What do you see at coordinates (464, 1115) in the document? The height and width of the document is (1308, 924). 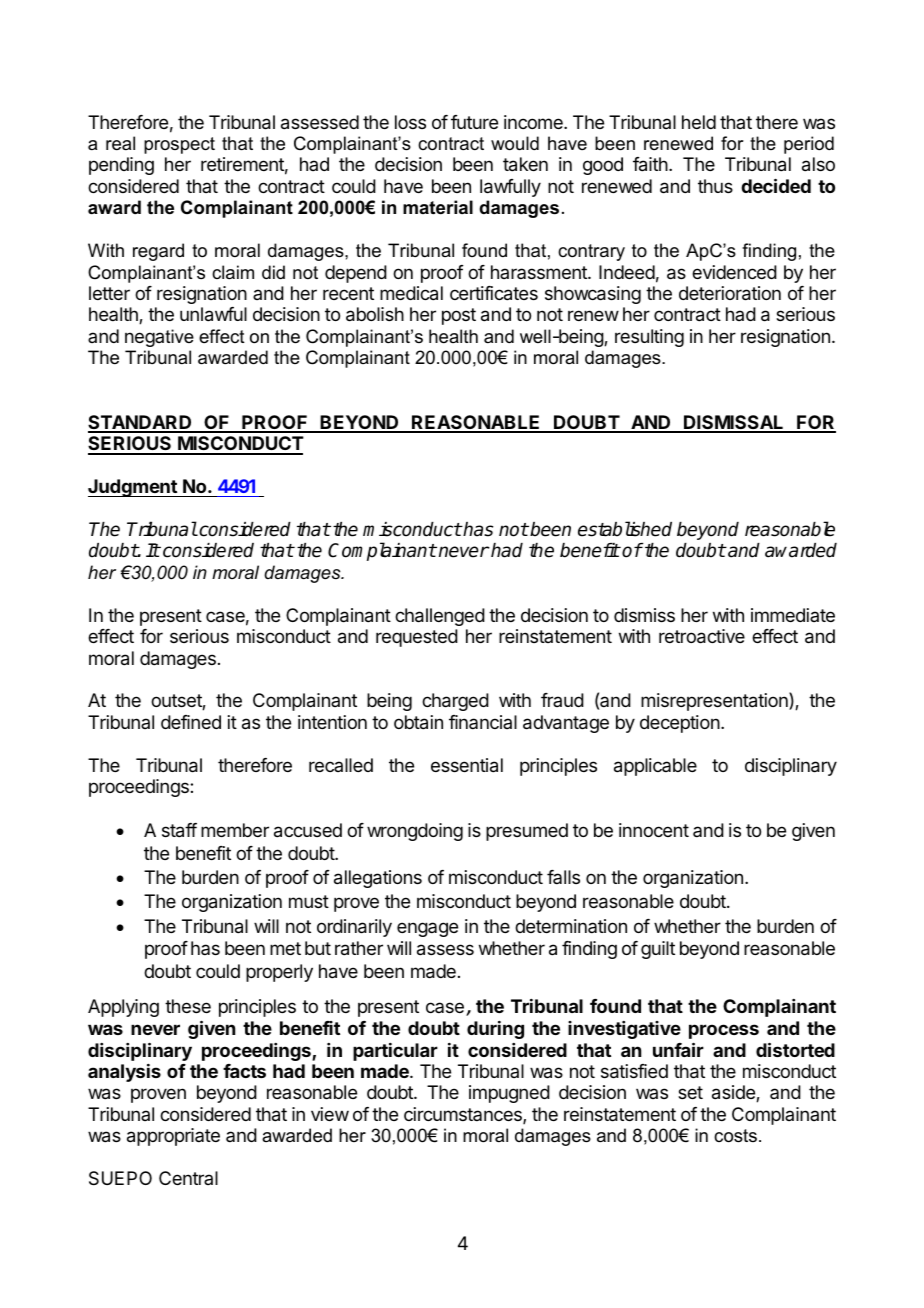 I see `circumstances` at bounding box center [464, 1115].
